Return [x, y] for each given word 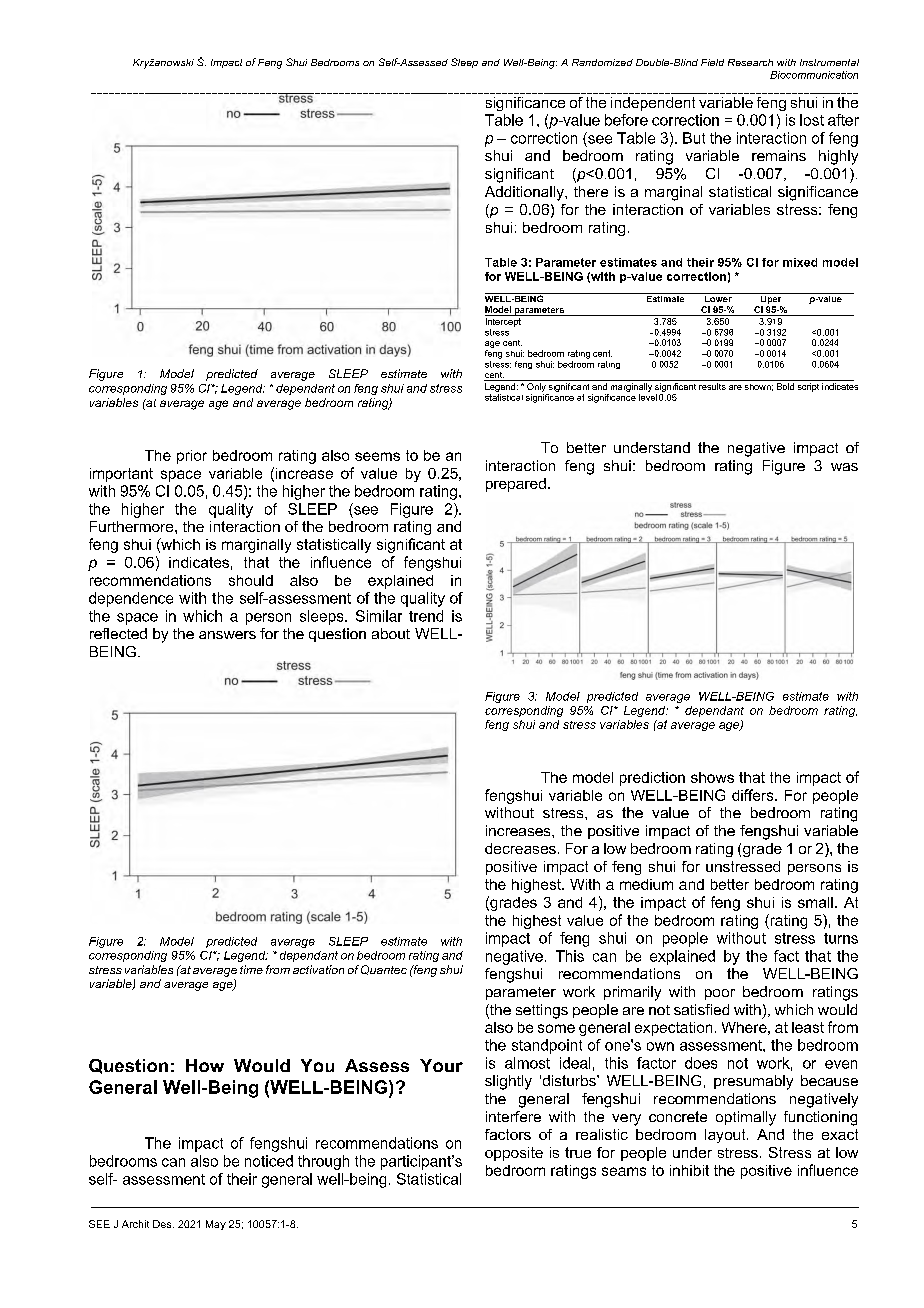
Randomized [602, 62]
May [216, 1225]
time [251, 969]
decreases [520, 848]
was [844, 467]
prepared [516, 485]
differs [754, 795]
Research [750, 62]
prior [192, 457]
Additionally [525, 193]
